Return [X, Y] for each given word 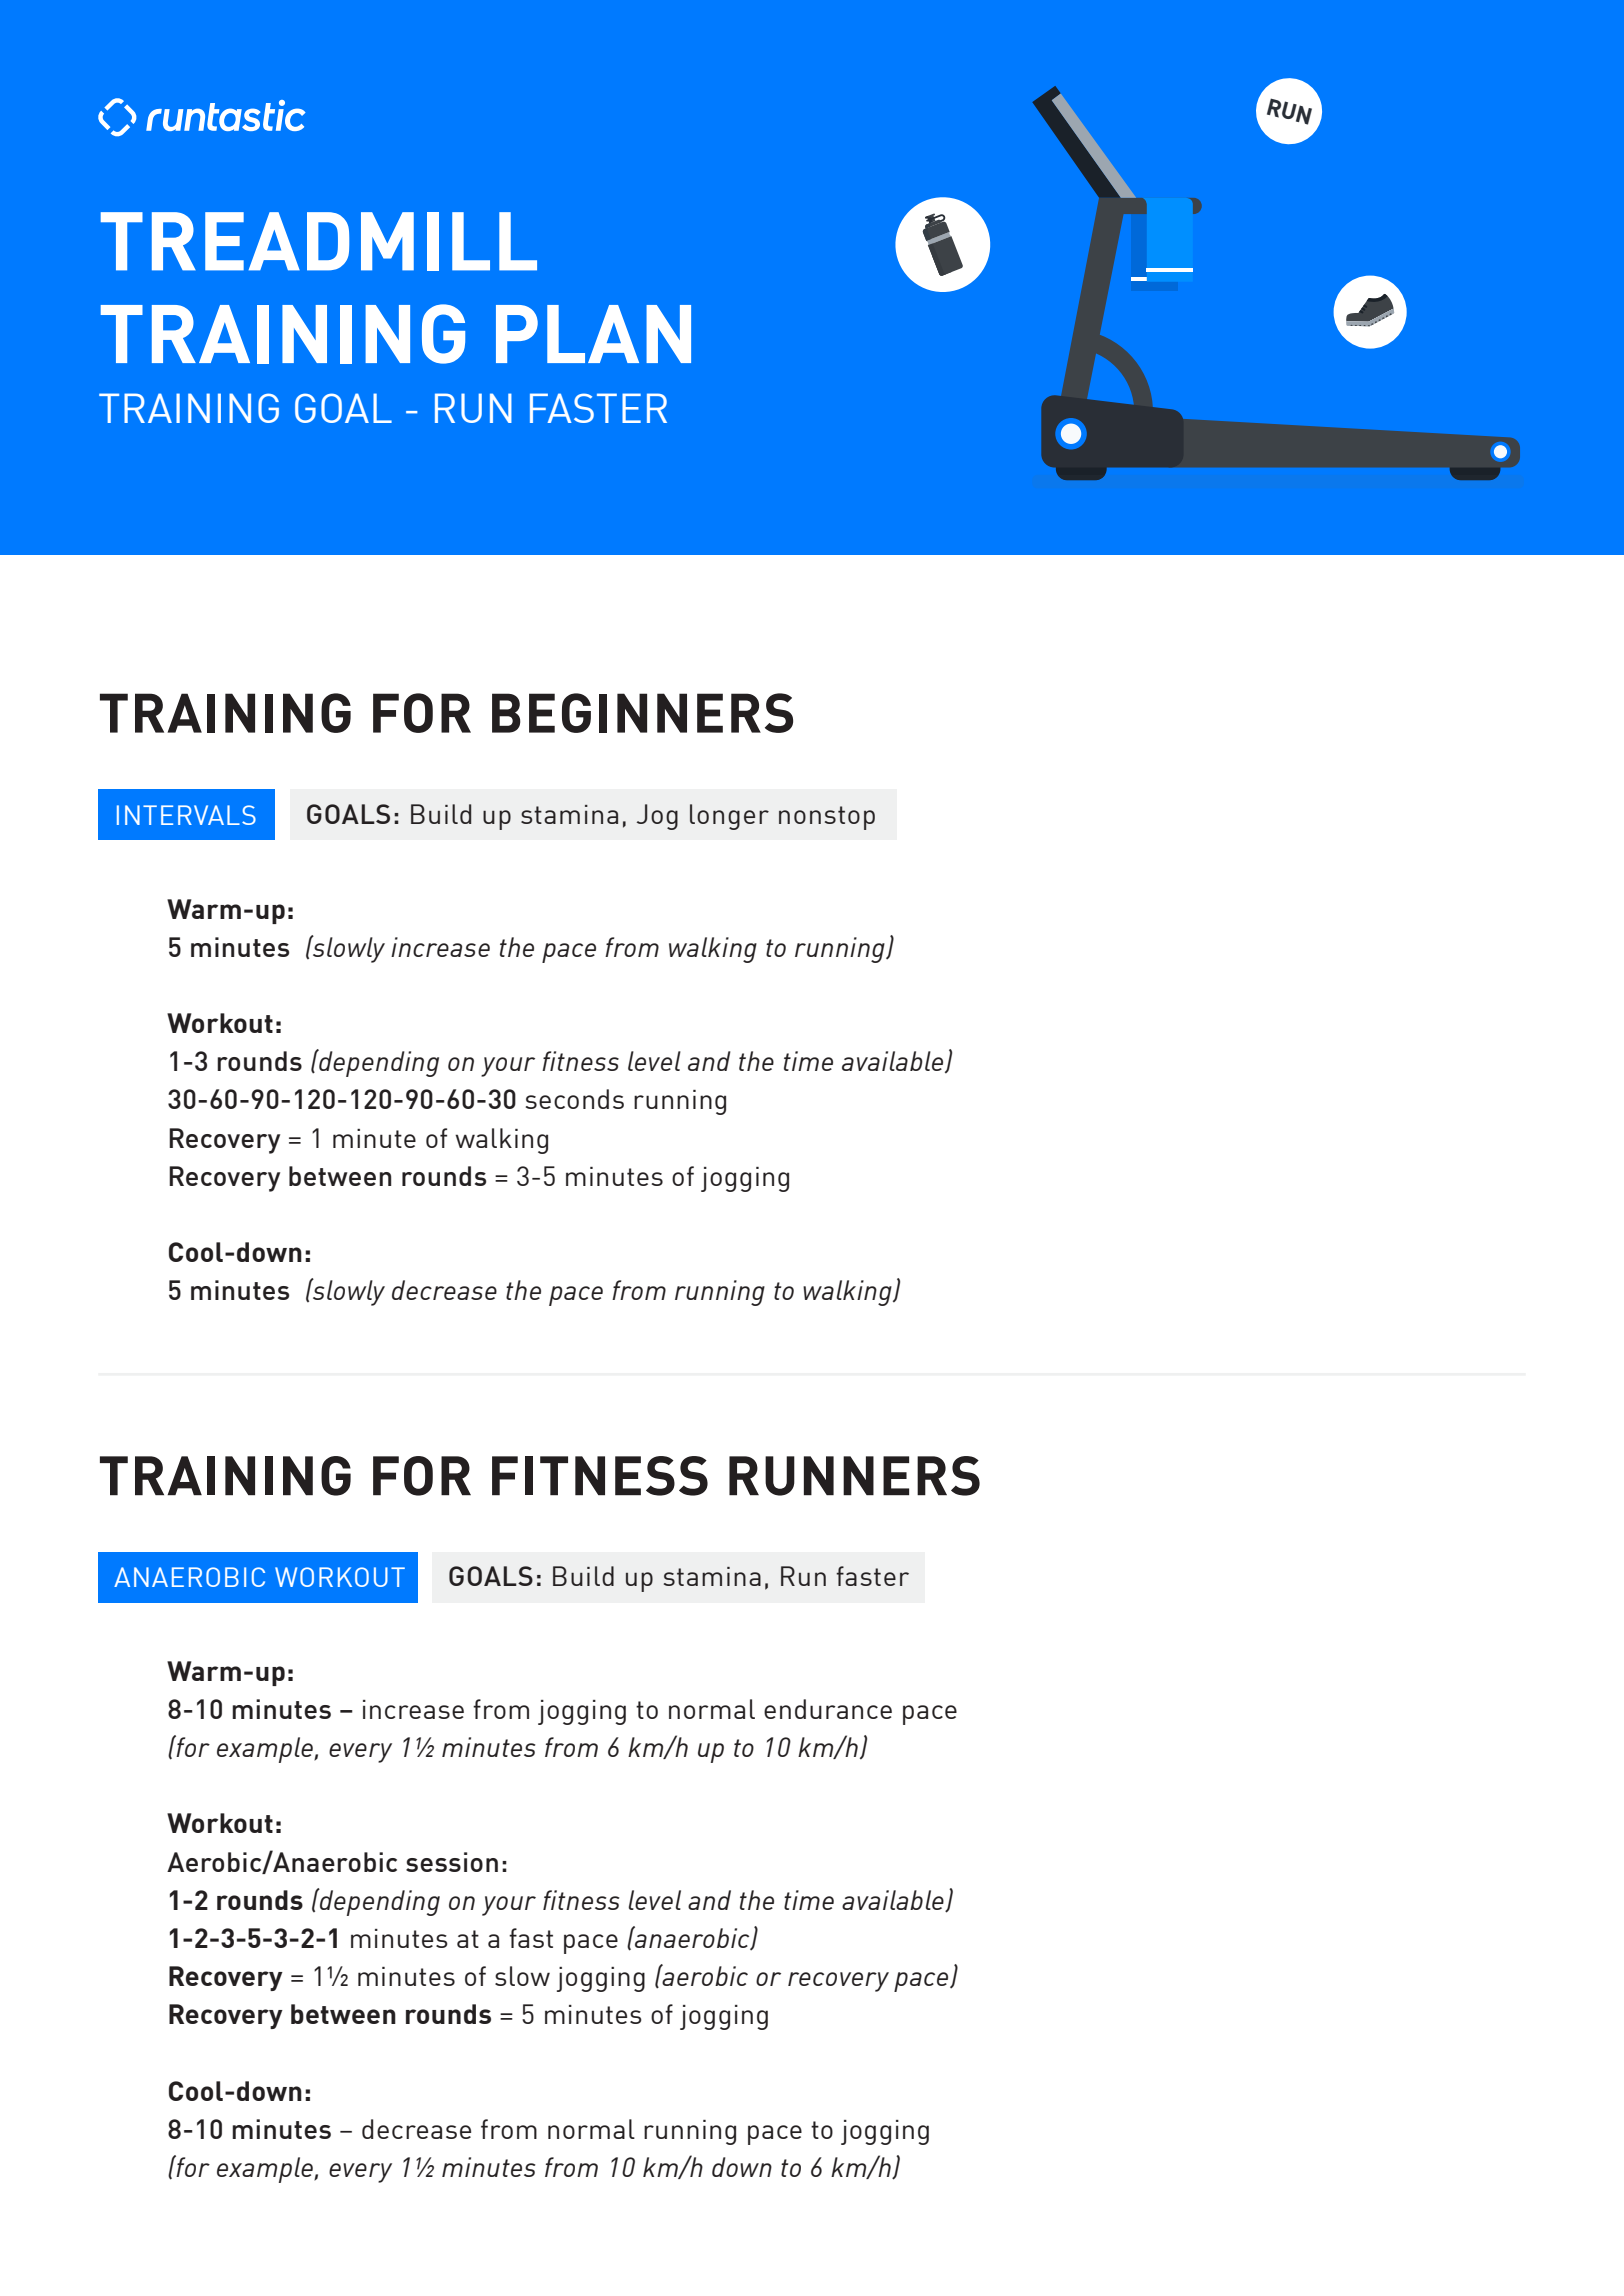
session [452, 1862]
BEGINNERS [642, 713]
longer [729, 817]
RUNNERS [854, 1476]
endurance [828, 1709]
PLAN [593, 334]
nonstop [827, 818]
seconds [575, 1099]
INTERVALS [186, 815]
